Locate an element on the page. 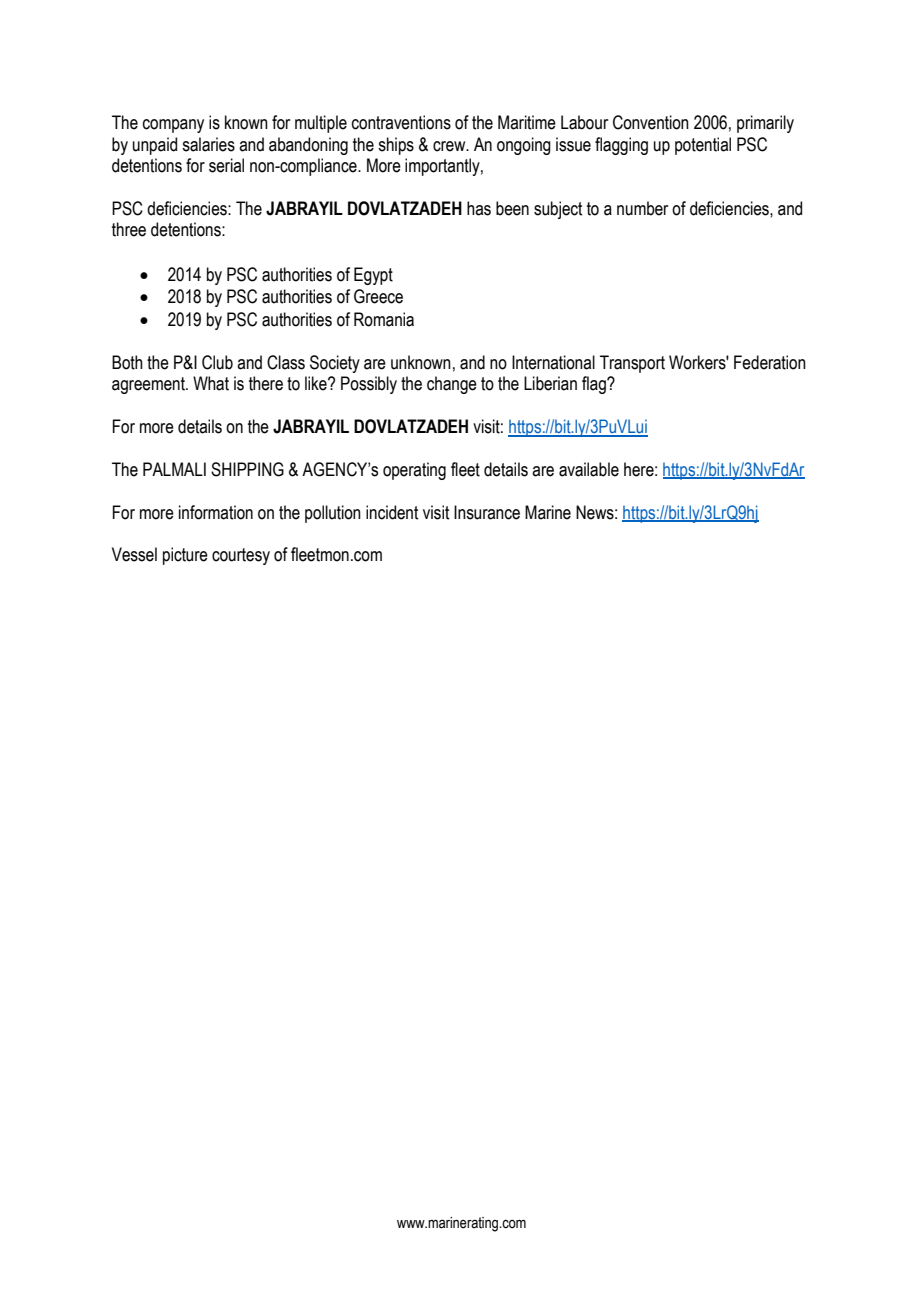 The image size is (924, 1309). number is located at coordinates (642, 208).
